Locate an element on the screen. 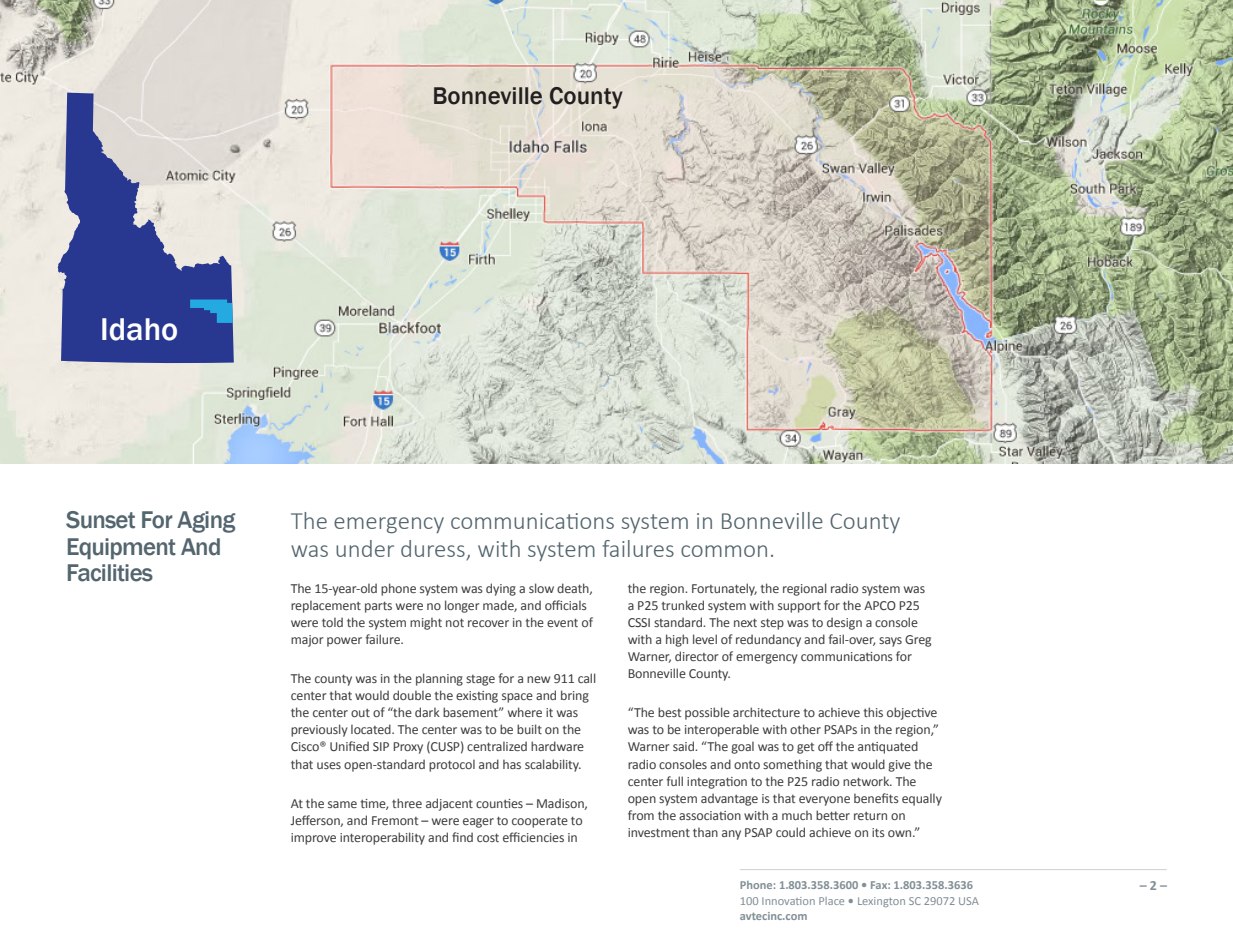  common is located at coordinates (724, 551).
